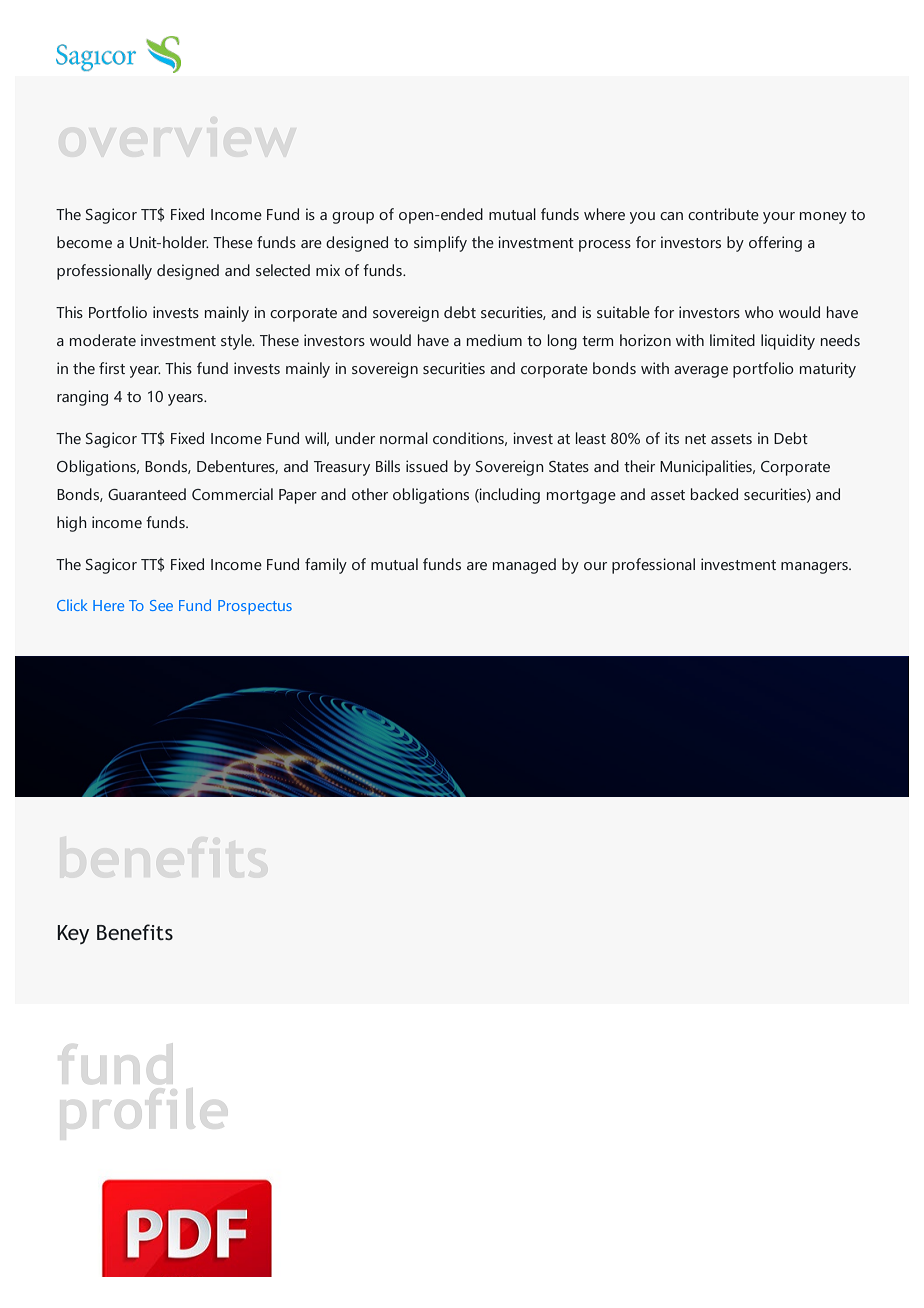 This screenshot has height=1308, width=924. Describe the element at coordinates (524, 566) in the screenshot. I see `managed` at that location.
